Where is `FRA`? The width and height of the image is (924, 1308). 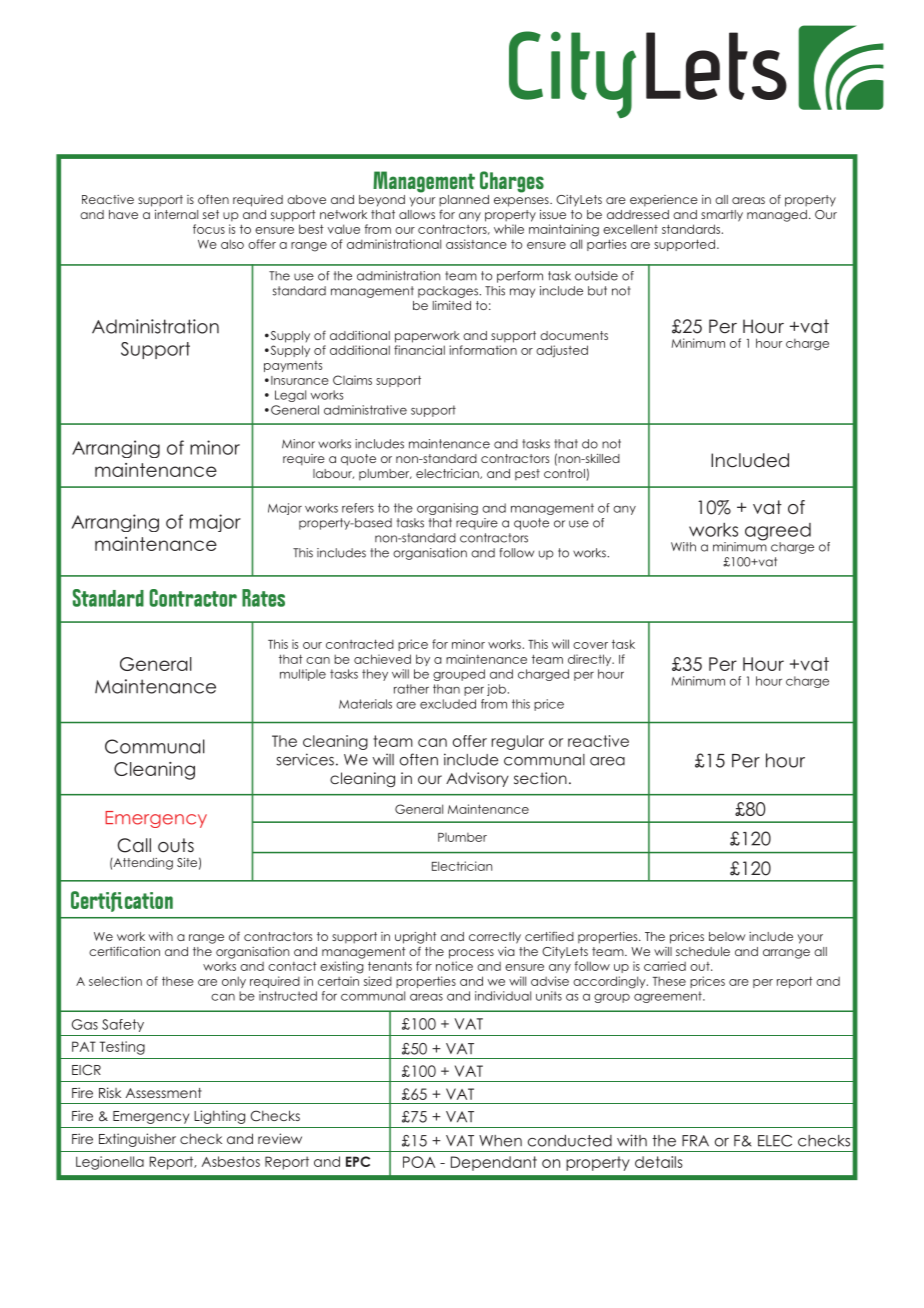
FRA is located at coordinates (695, 1141).
